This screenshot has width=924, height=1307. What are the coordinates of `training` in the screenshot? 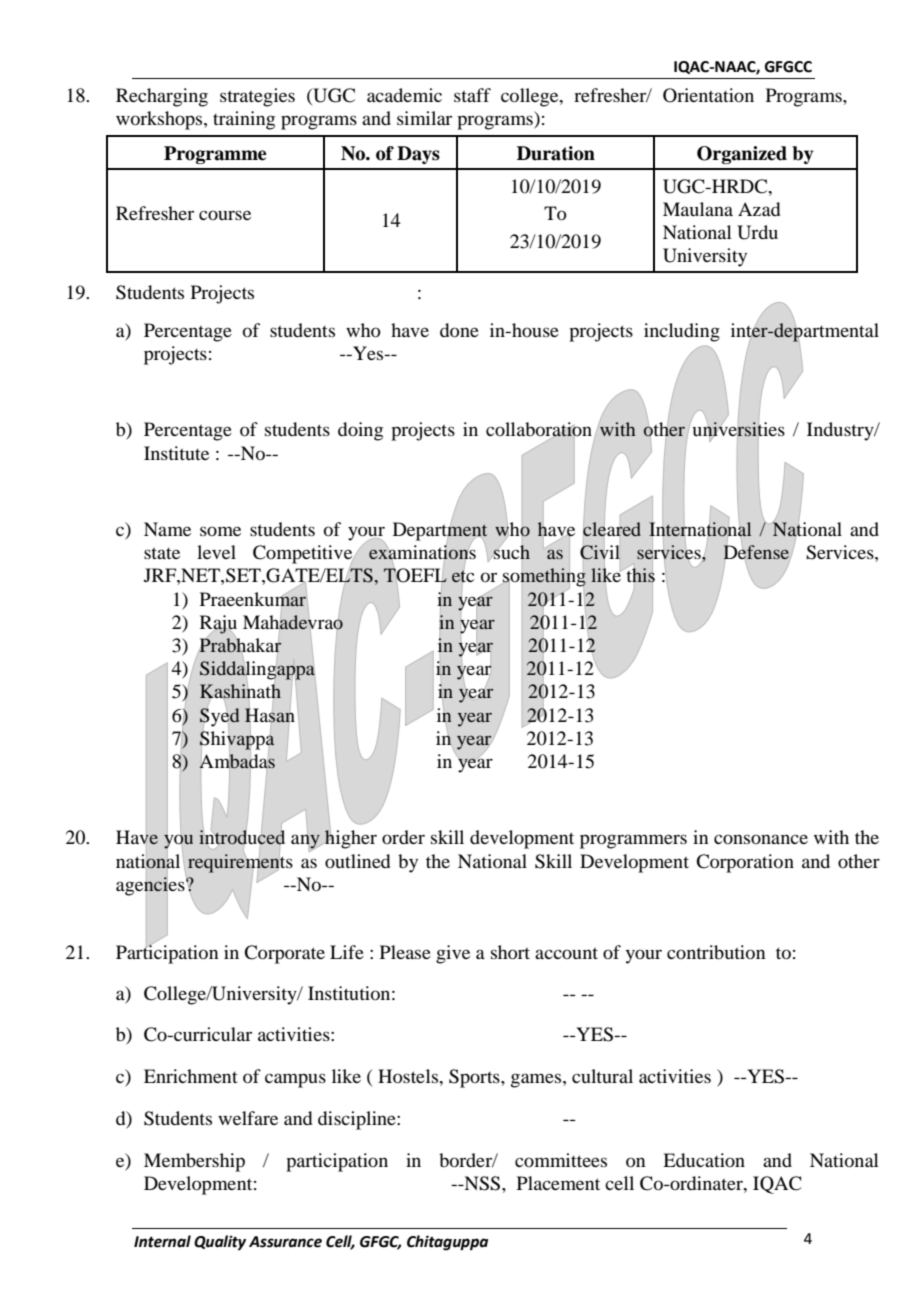 It's located at (244, 120).
